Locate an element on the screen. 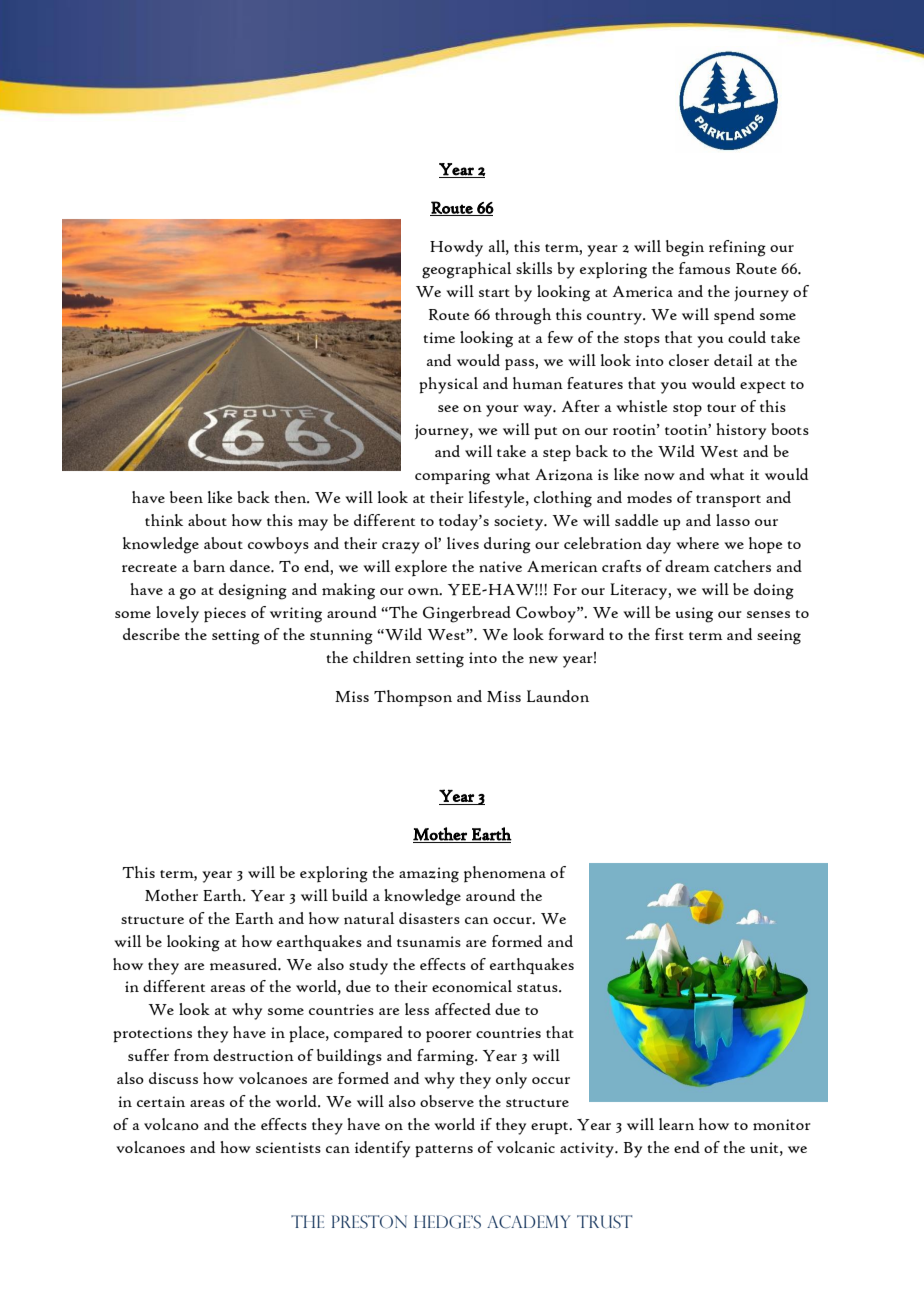 Image resolution: width=924 pixels, height=1308 pixels. dream is located at coordinates (687, 566).
